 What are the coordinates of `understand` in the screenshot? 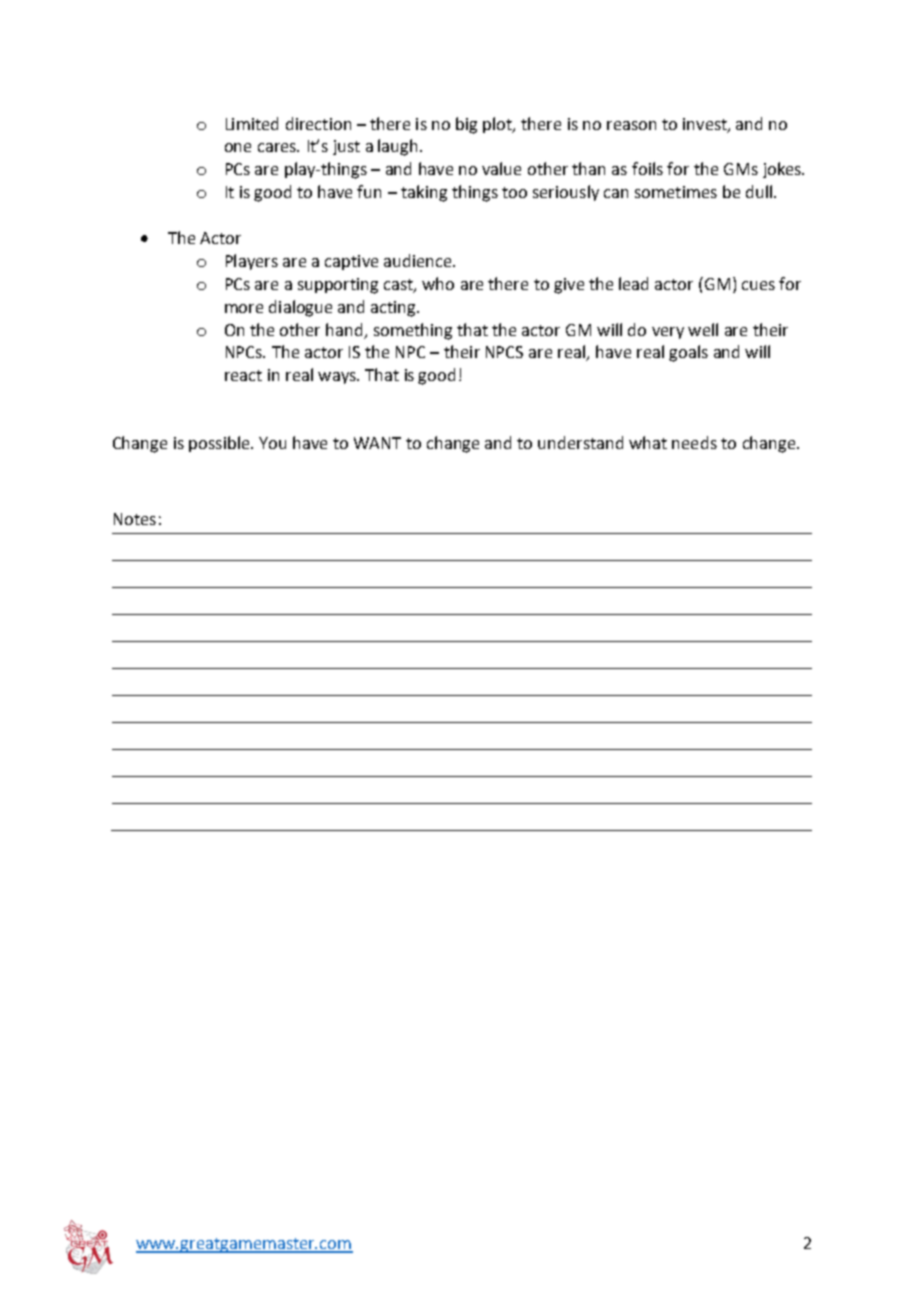 It's located at (580, 442).
